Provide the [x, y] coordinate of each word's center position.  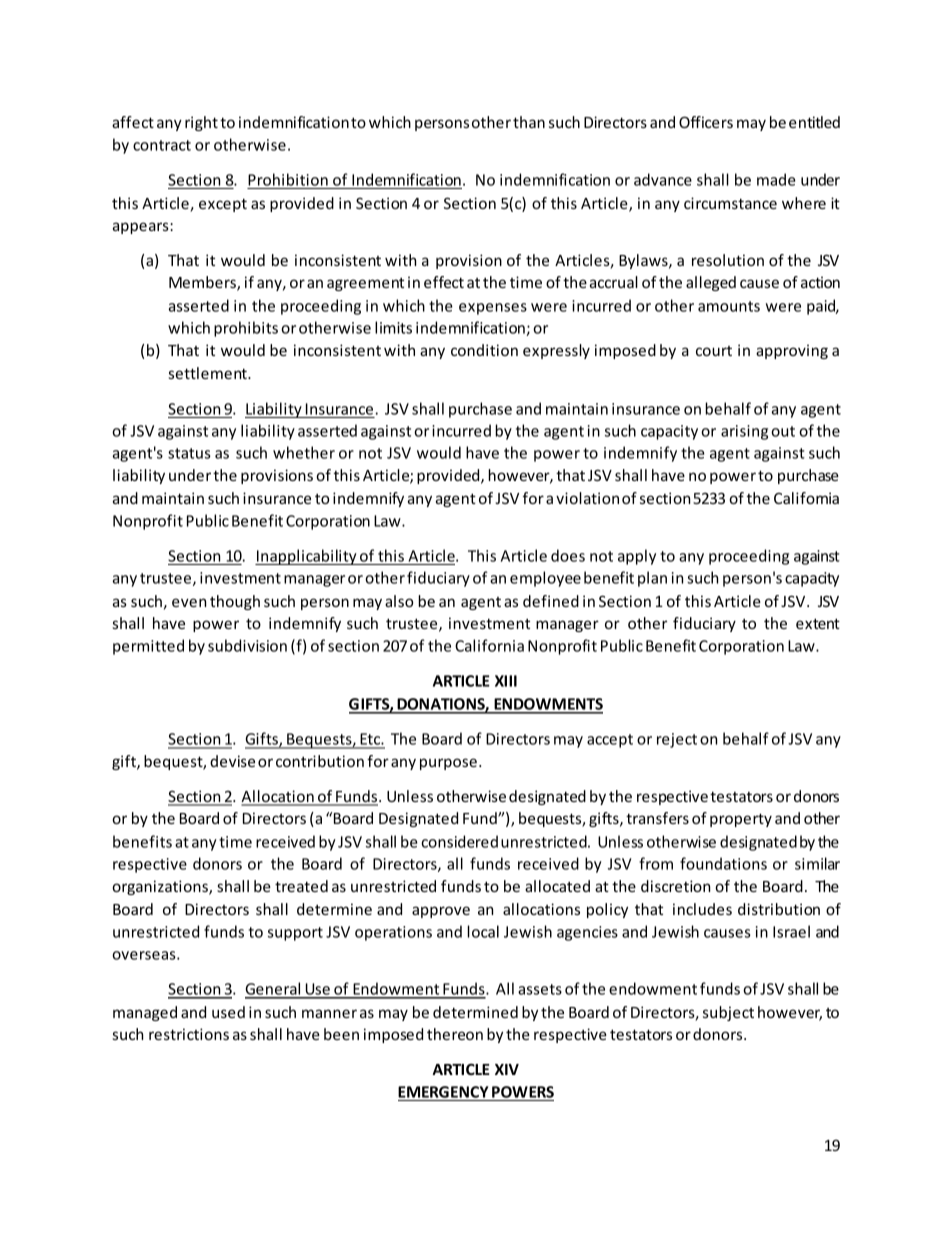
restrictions [189, 1034]
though [235, 602]
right [201, 123]
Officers [706, 122]
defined [551, 601]
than [529, 122]
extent [818, 623]
